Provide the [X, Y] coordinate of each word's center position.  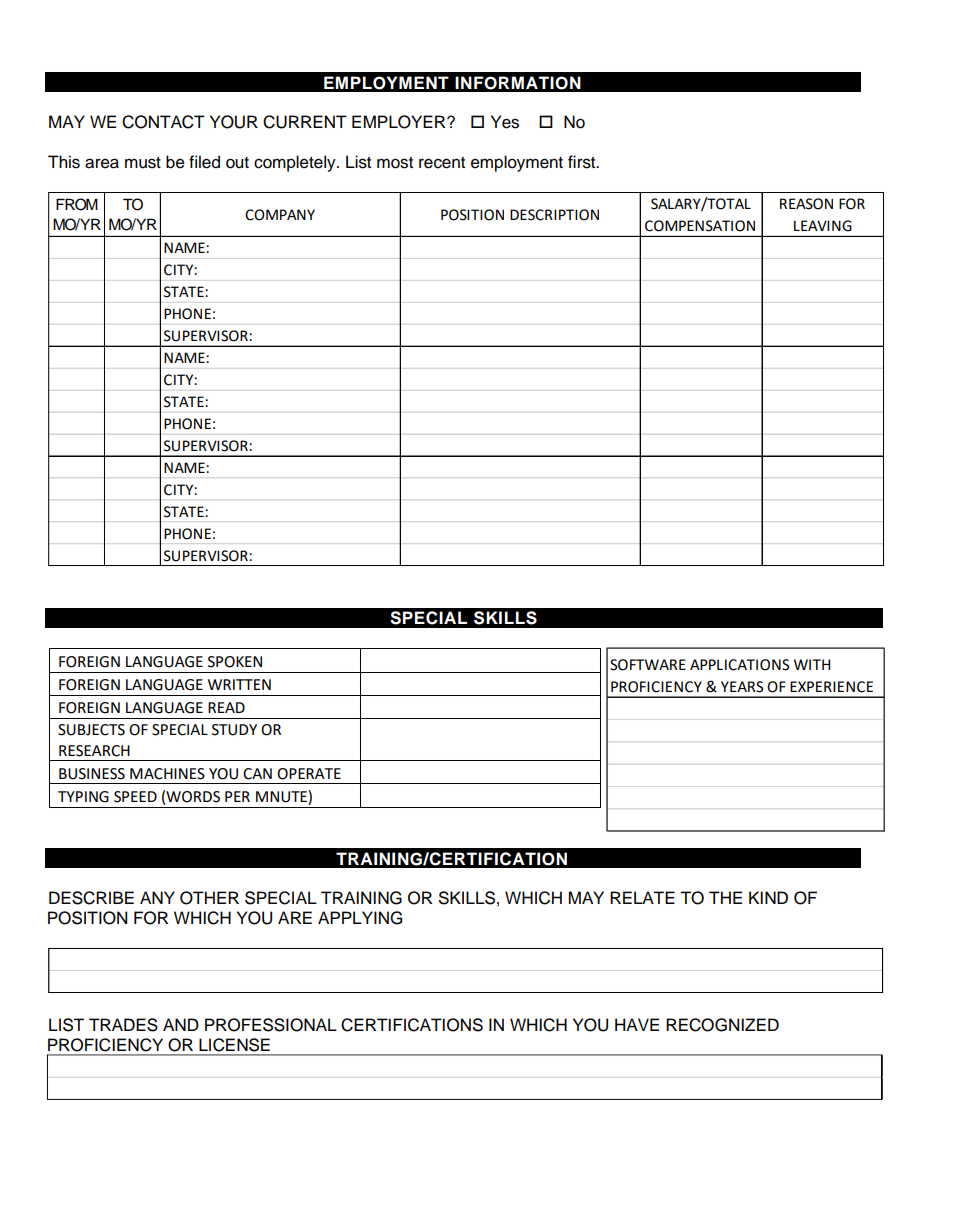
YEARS [742, 687]
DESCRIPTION [554, 215]
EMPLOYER [400, 122]
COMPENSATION [700, 226]
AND [181, 1024]
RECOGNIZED [722, 1025]
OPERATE [309, 774]
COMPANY [280, 215]
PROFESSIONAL [271, 1025]
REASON [806, 204]
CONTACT [163, 122]
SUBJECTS [91, 730]
